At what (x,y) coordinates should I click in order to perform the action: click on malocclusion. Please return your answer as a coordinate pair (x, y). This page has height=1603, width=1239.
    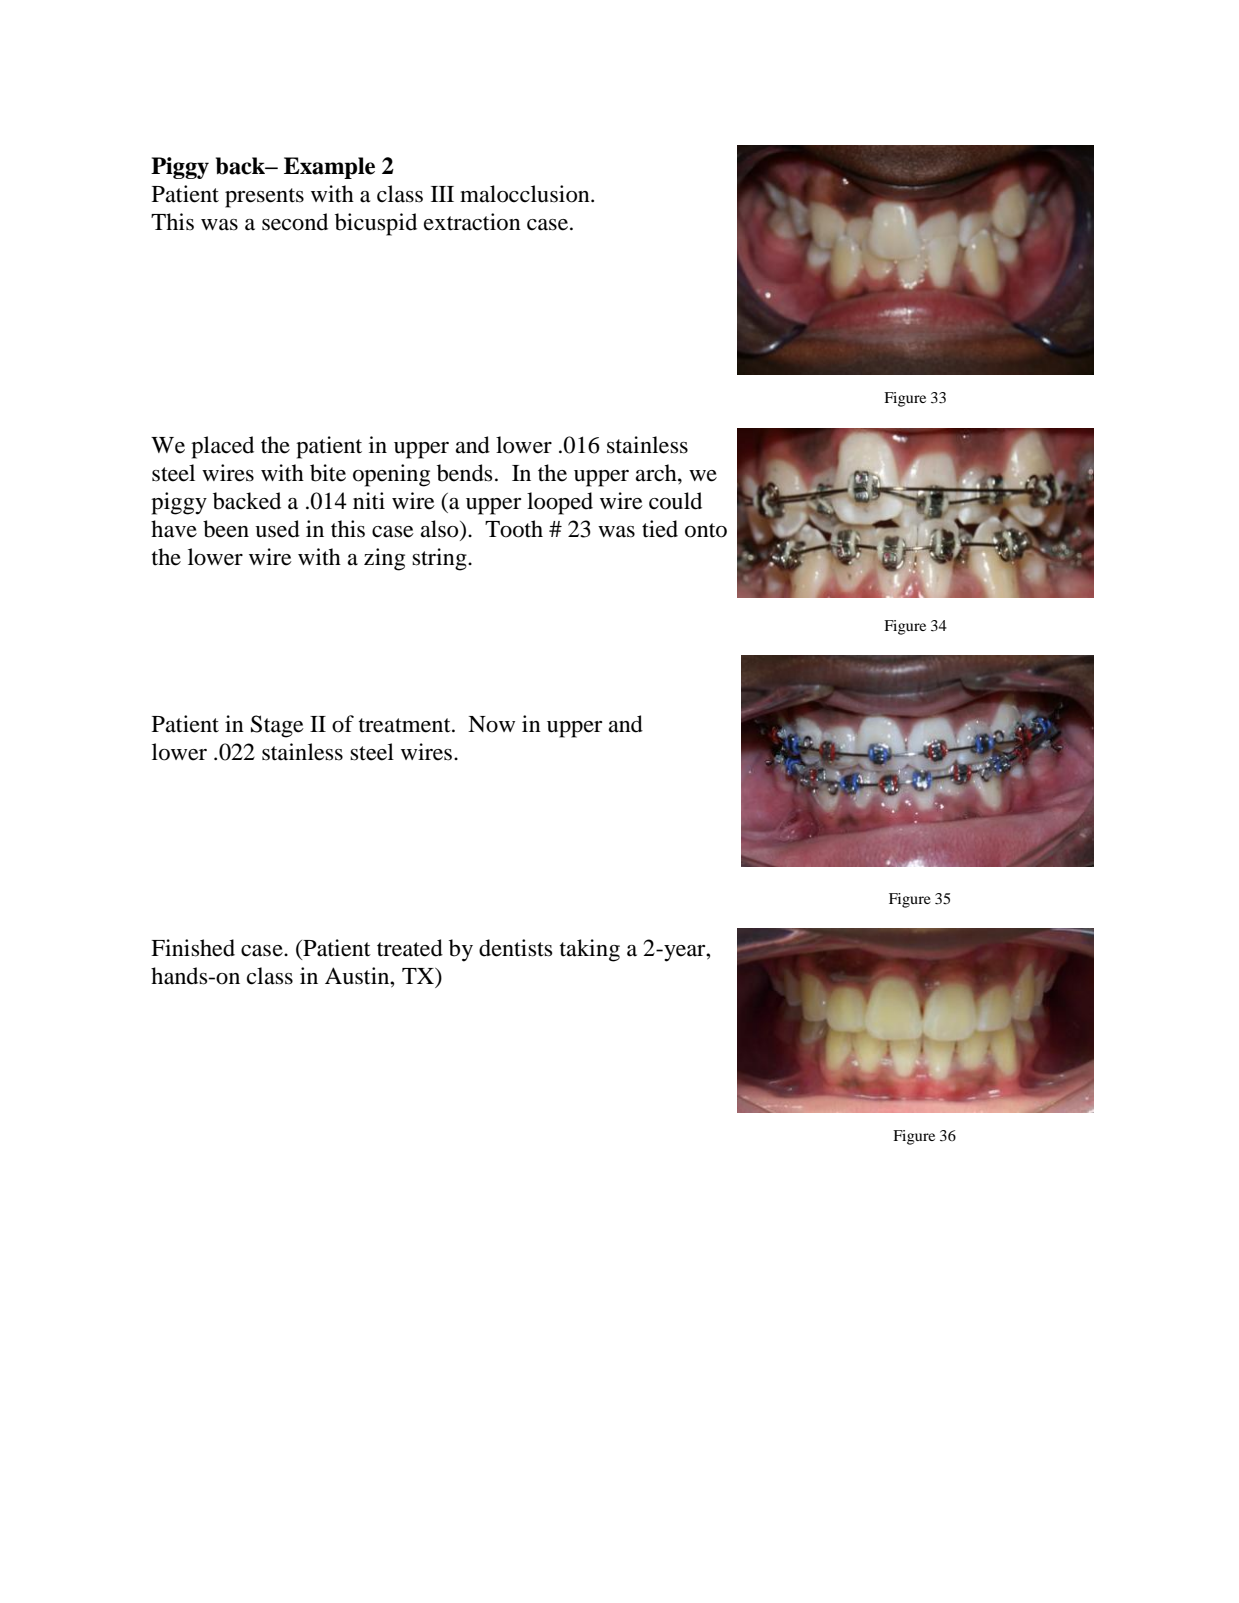
    Looking at the image, I should click on (526, 194).
